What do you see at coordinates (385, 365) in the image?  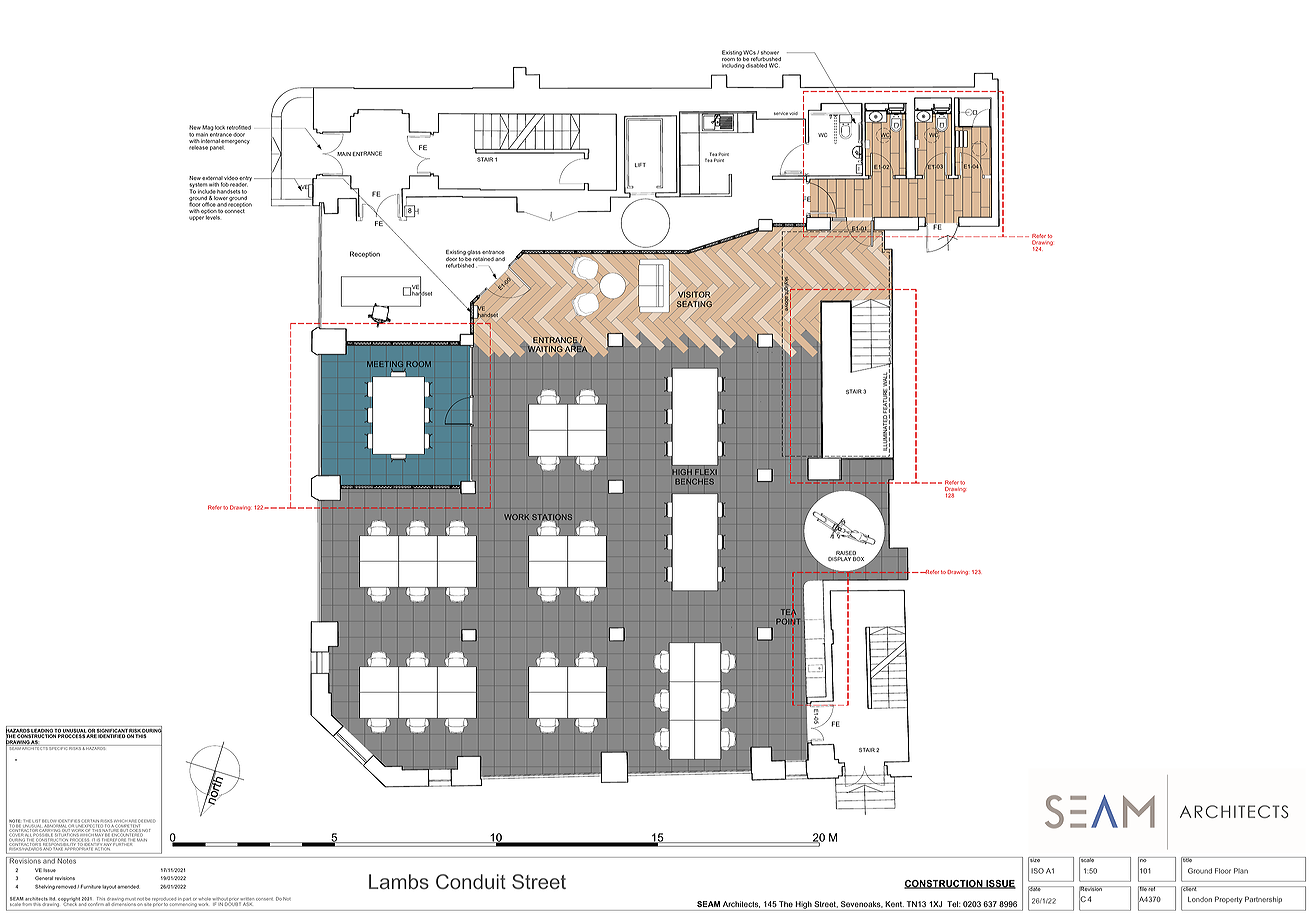 I see `MEETING` at bounding box center [385, 365].
